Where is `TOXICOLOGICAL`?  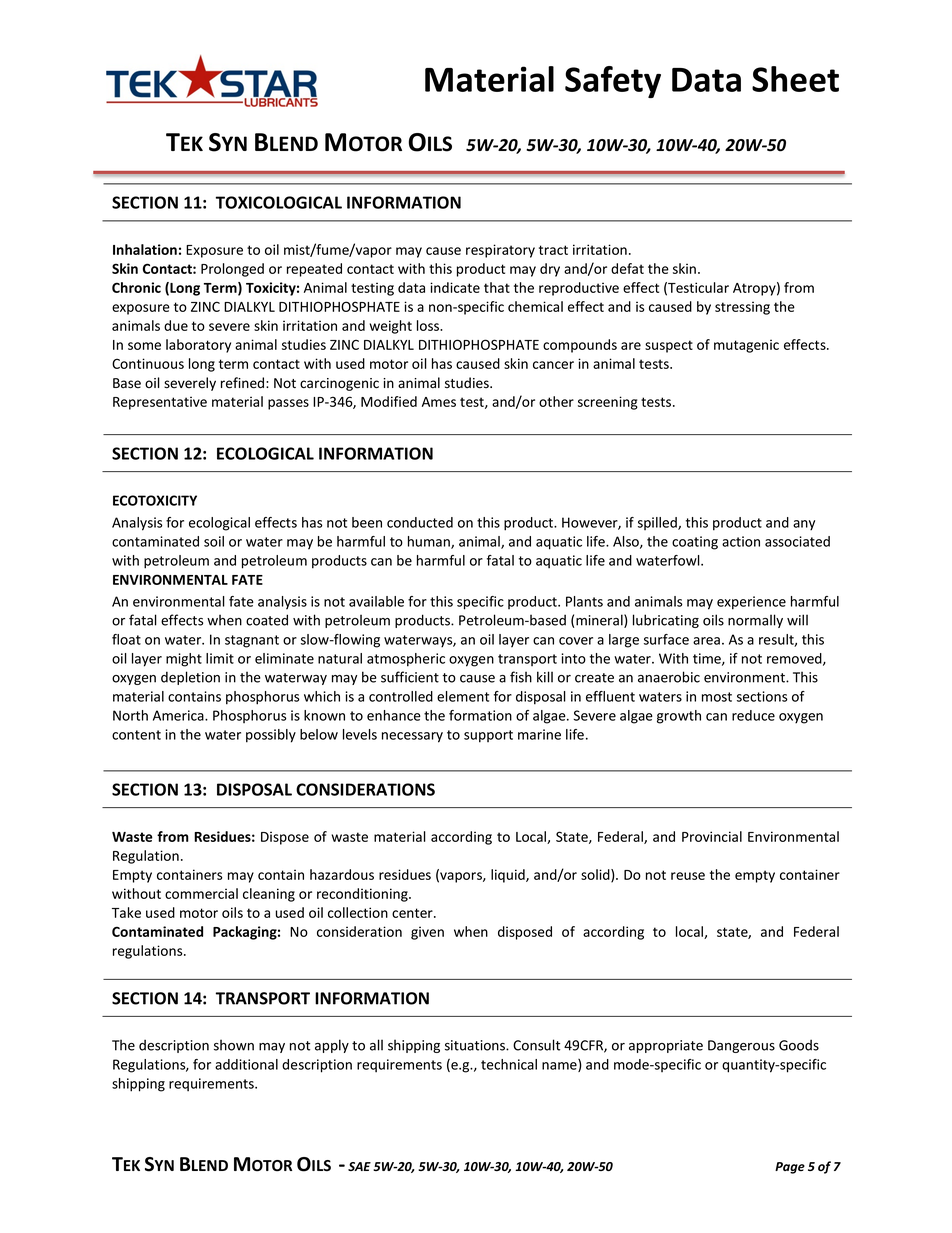
TOXICOLOGICAL is located at coordinates (279, 202).
